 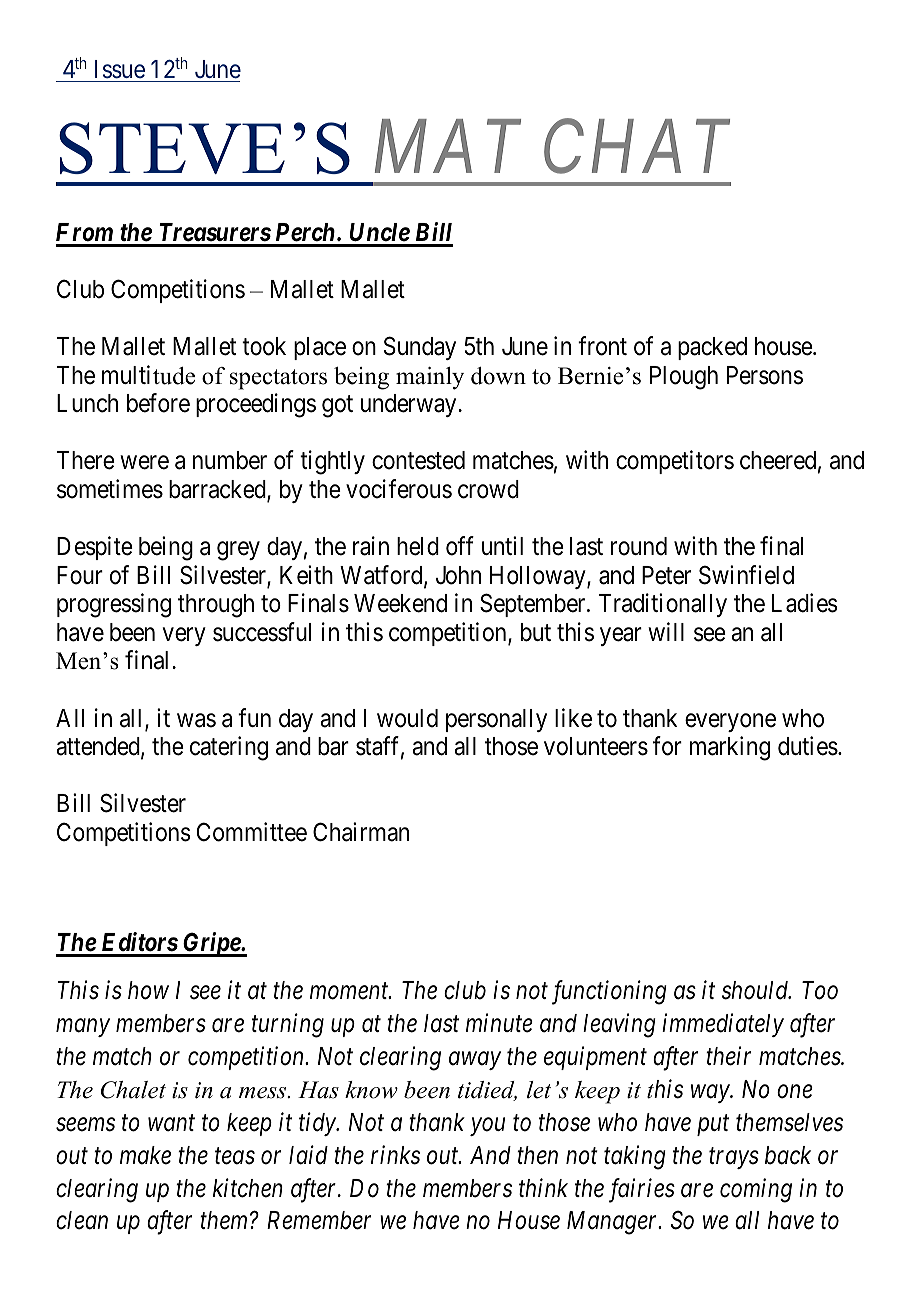 What do you see at coordinates (712, 348) in the page?
I see `packed` at bounding box center [712, 348].
